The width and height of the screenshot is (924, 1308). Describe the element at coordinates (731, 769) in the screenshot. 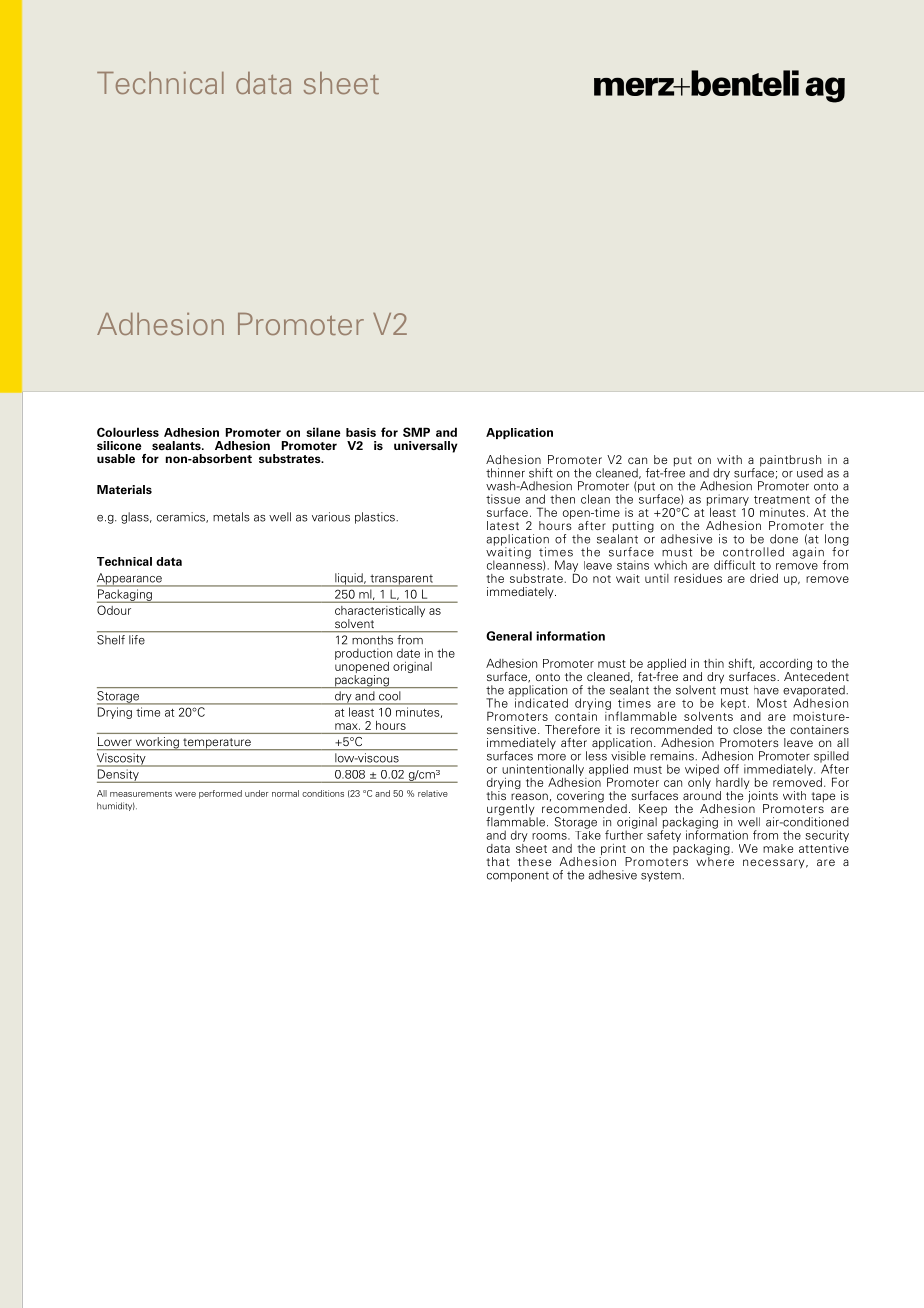

I see `off` at that location.
